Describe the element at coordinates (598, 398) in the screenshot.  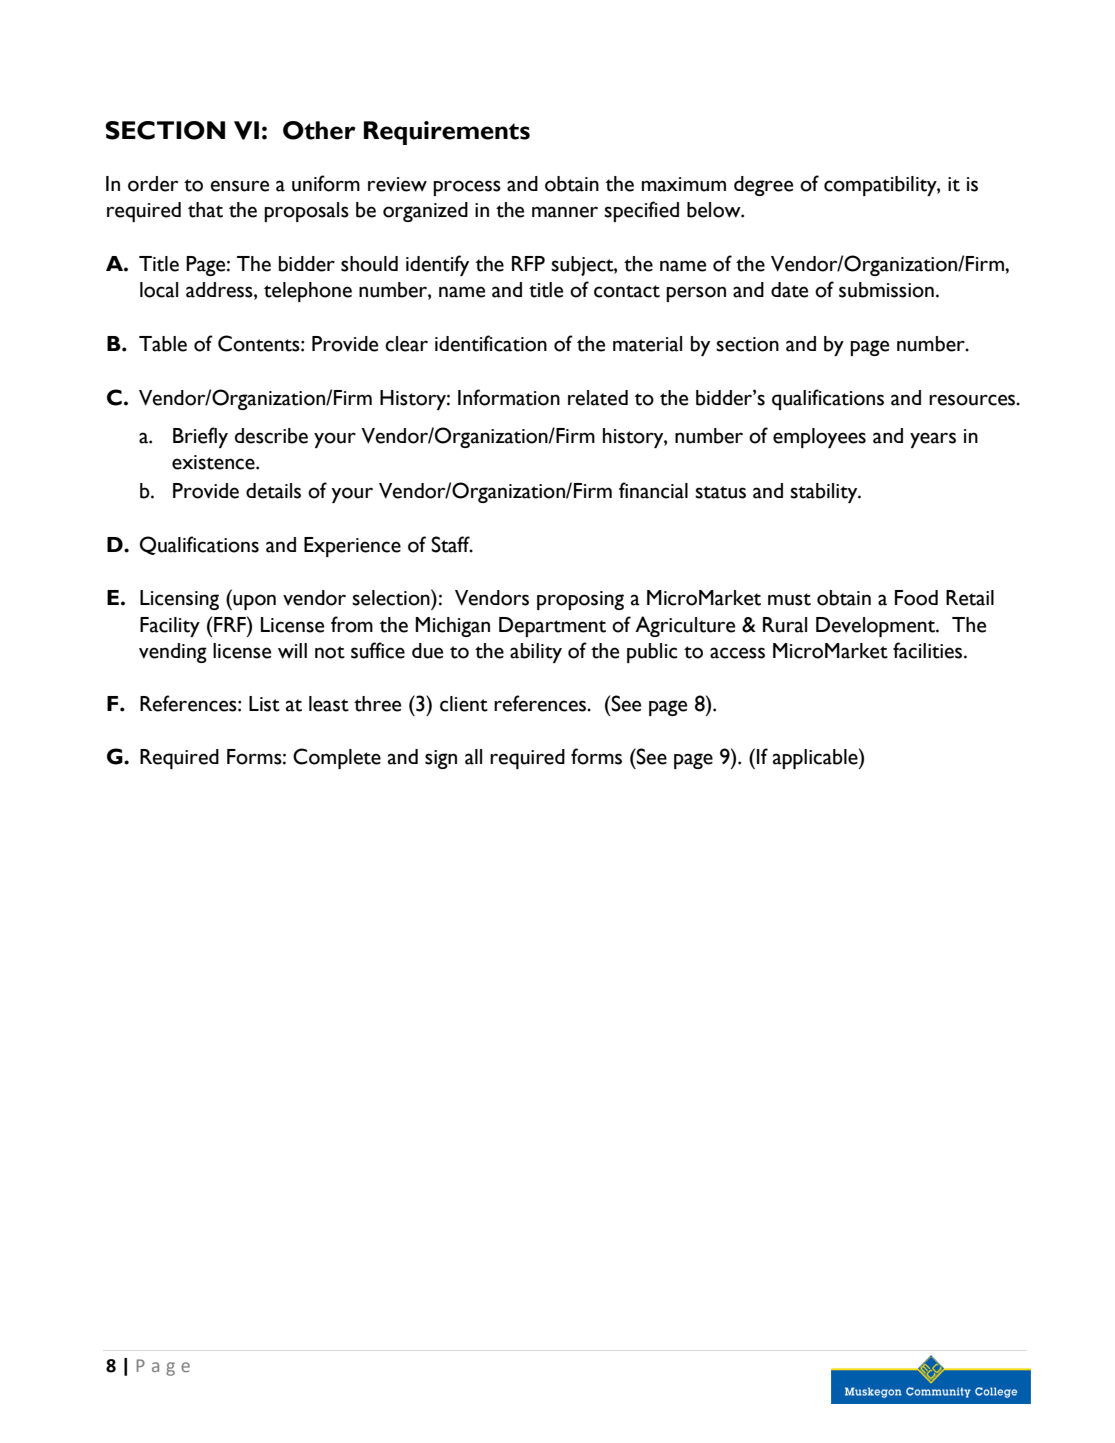
I see `related` at that location.
